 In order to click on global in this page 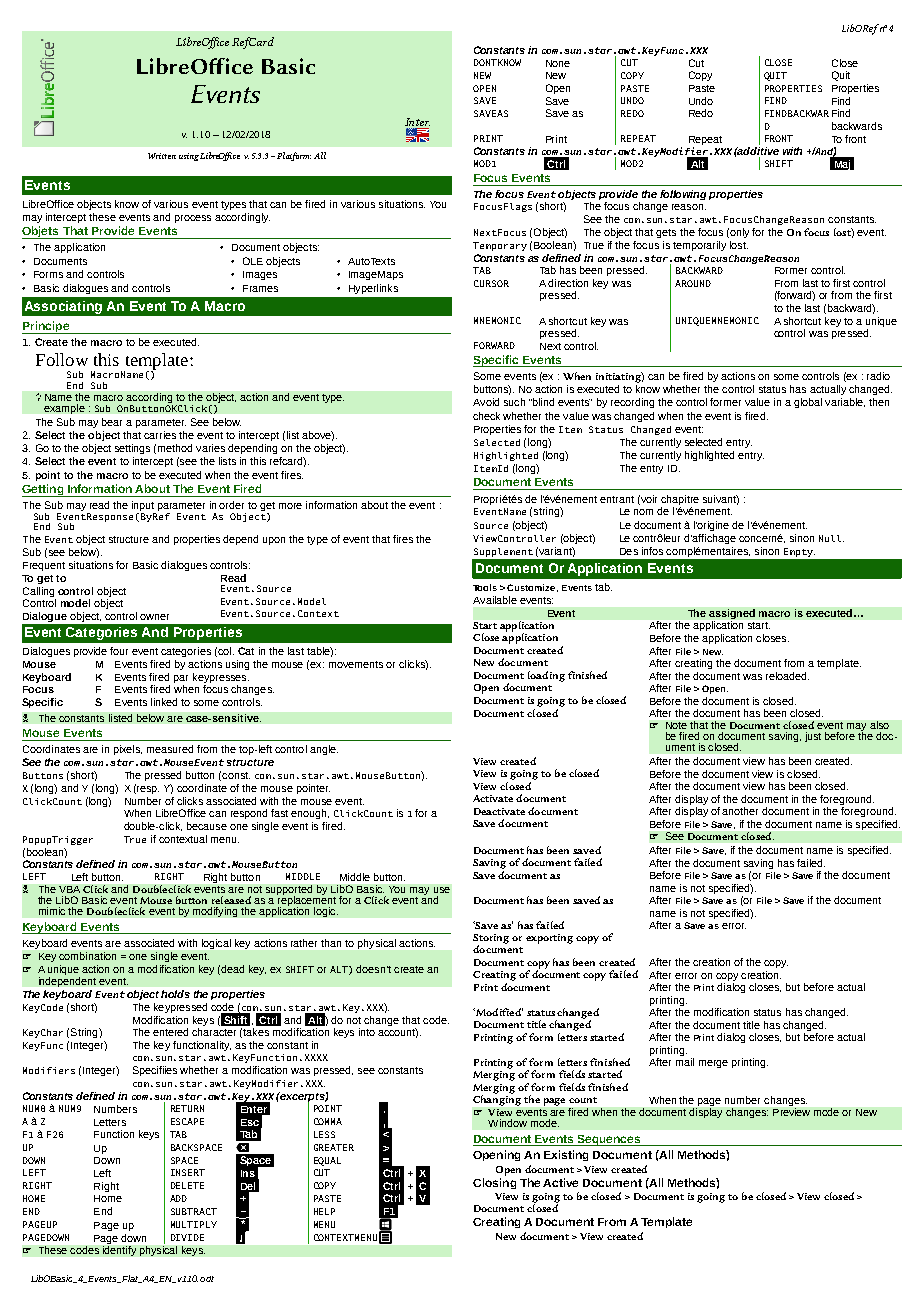, I will do `click(808, 403)`.
